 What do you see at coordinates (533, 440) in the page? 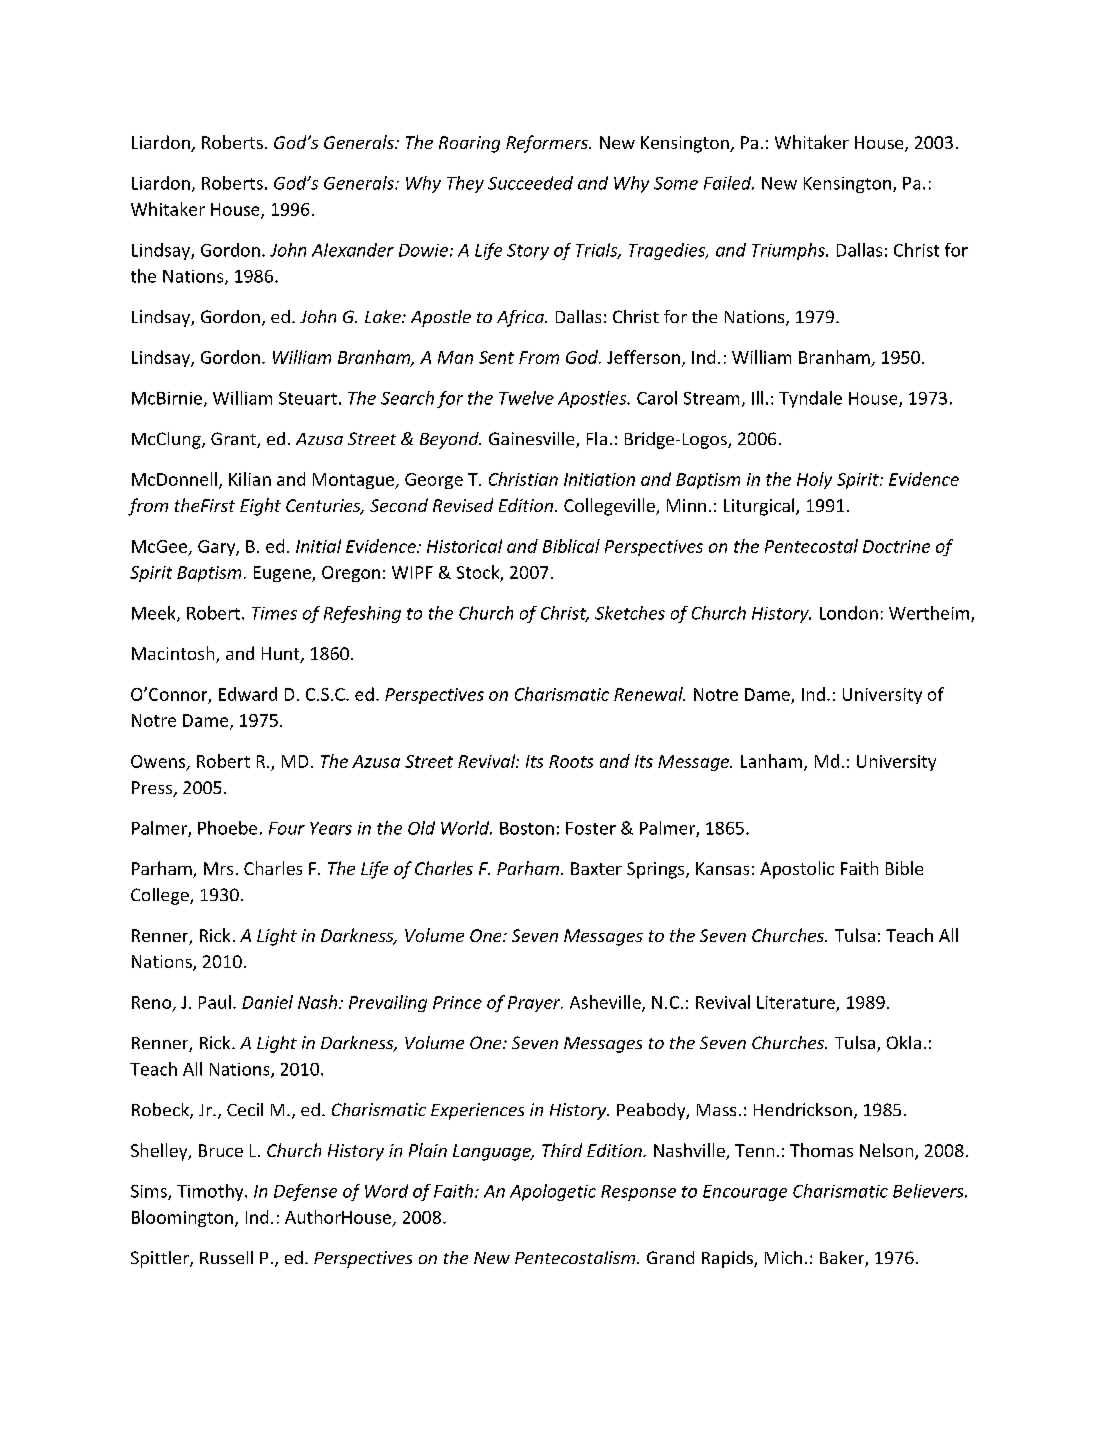
I see `Gainesville` at bounding box center [533, 440].
